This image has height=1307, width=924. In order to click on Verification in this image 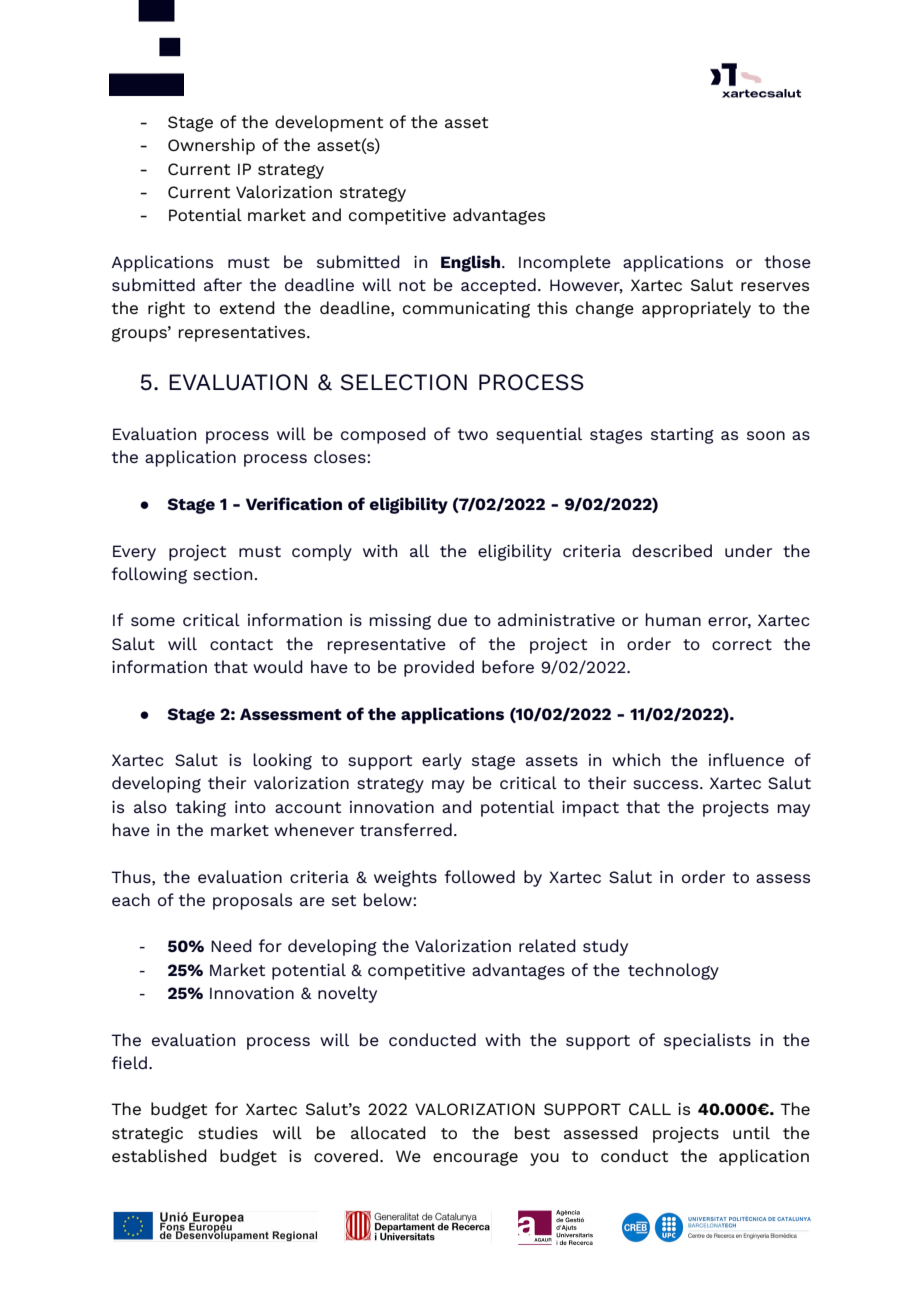, I will do `click(294, 503)`.
